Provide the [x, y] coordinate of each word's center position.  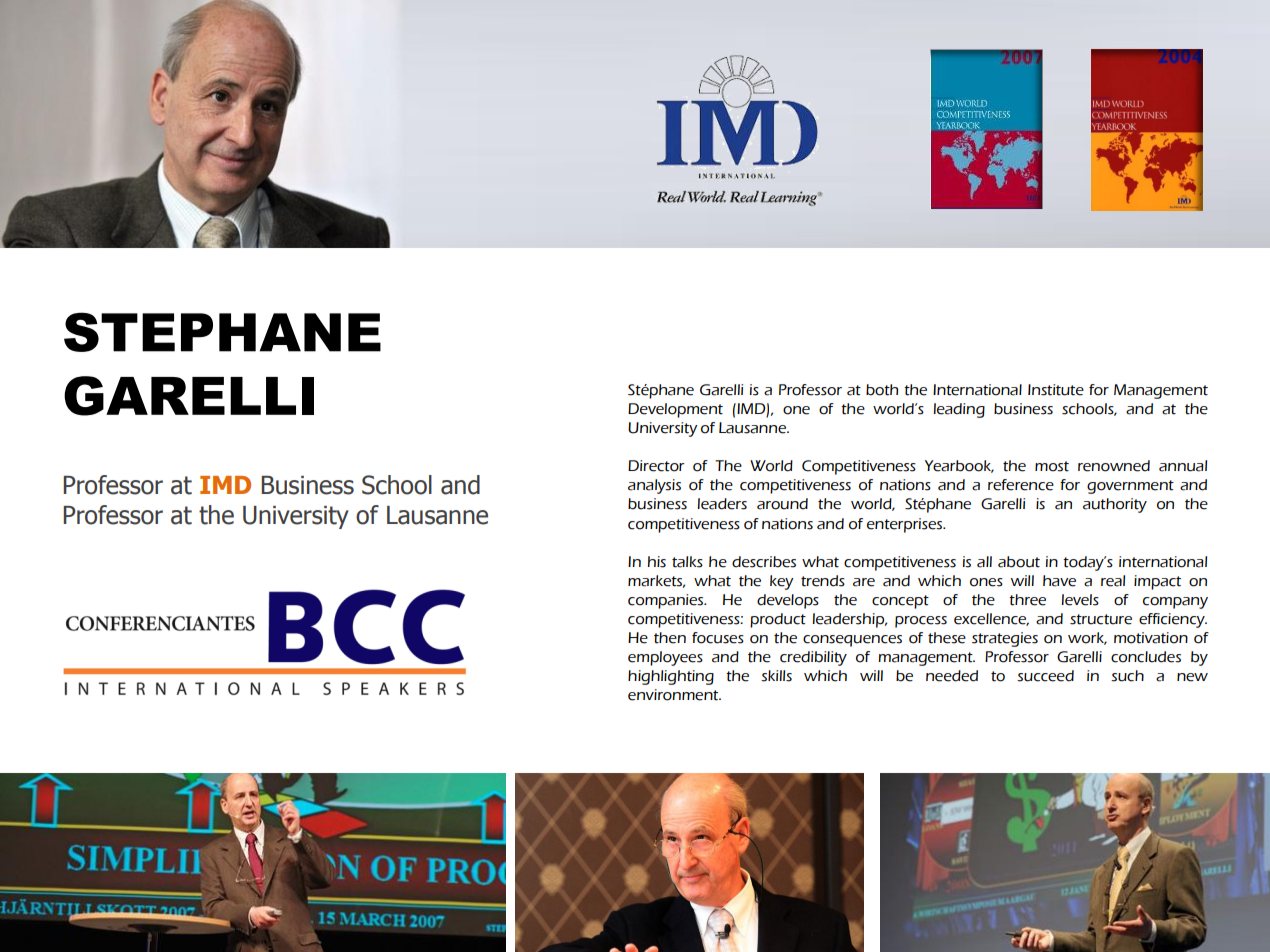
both [882, 390]
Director [656, 466]
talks [687, 562]
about [1019, 562]
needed [952, 676]
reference [1021, 485]
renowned [1114, 466]
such [1127, 676]
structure [1101, 619]
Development [675, 410]
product [778, 620]
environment [674, 695]
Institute [1056, 390]
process [921, 622]
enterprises [906, 525]
